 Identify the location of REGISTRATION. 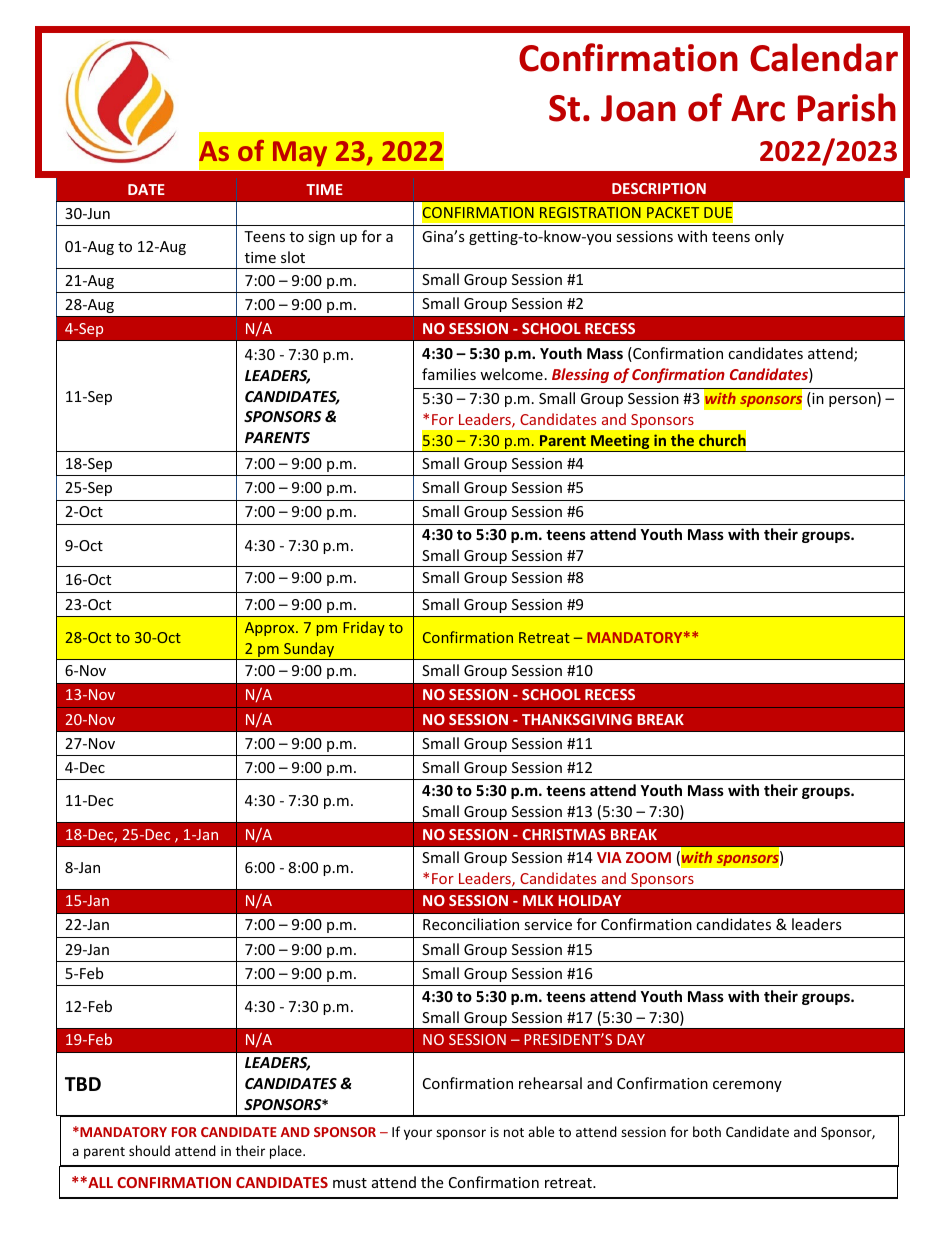
(590, 212).
